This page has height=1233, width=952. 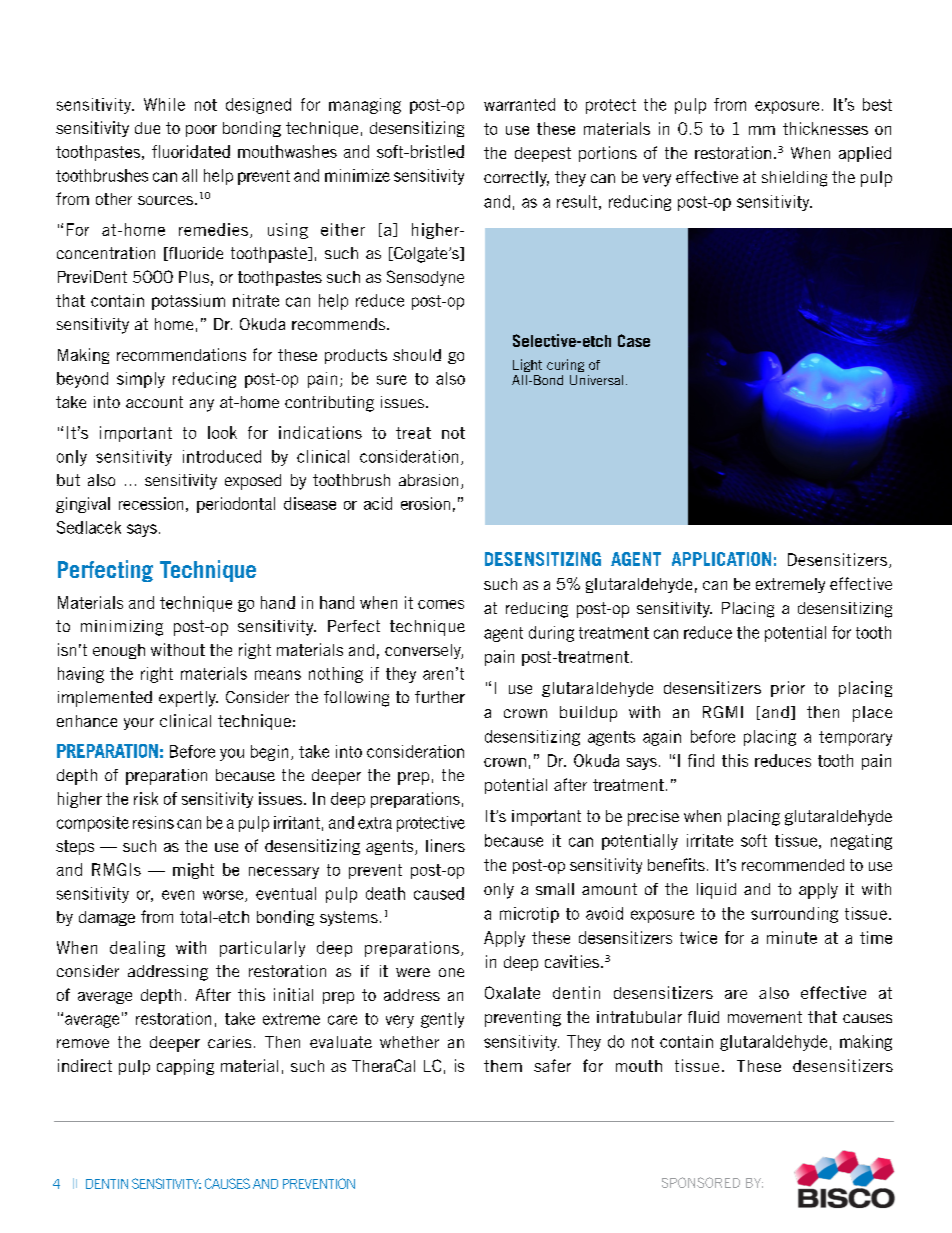 What do you see at coordinates (788, 689) in the page?
I see `prior` at bounding box center [788, 689].
